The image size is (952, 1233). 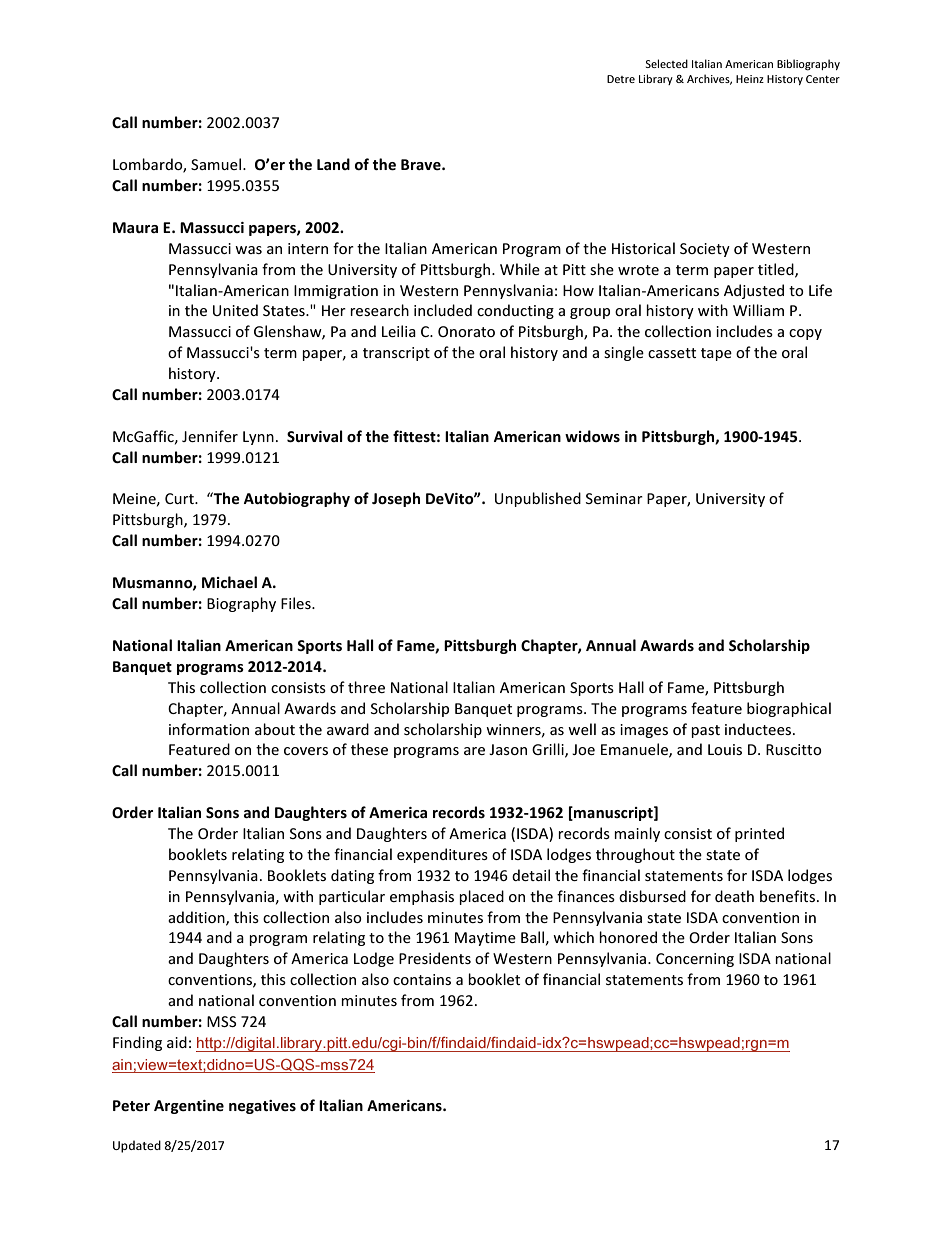 I want to click on Argentine, so click(x=189, y=1107).
